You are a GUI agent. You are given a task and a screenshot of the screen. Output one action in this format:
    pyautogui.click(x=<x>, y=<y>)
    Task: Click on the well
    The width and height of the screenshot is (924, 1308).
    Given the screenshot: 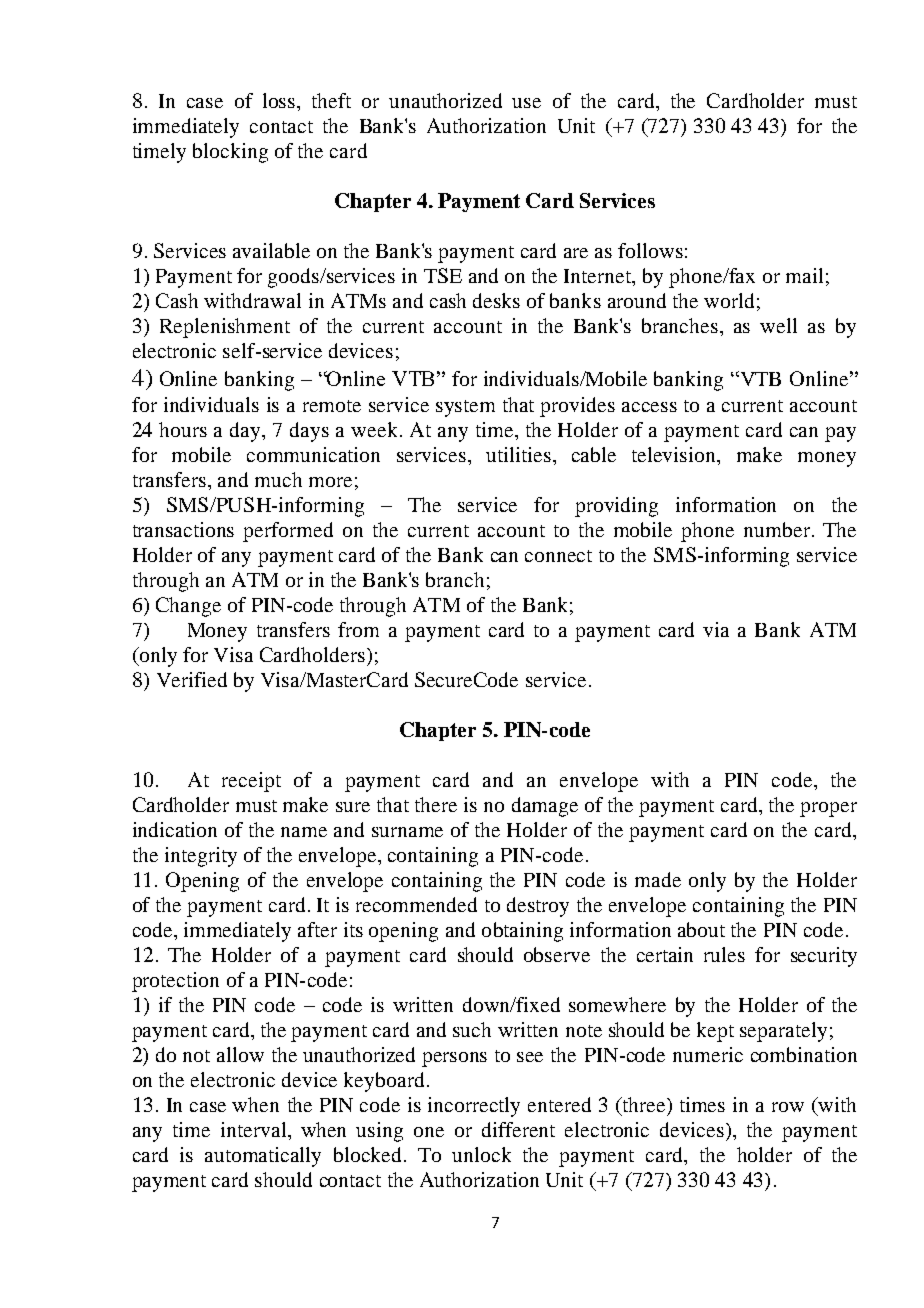 What is the action you would take?
    pyautogui.click(x=778, y=325)
